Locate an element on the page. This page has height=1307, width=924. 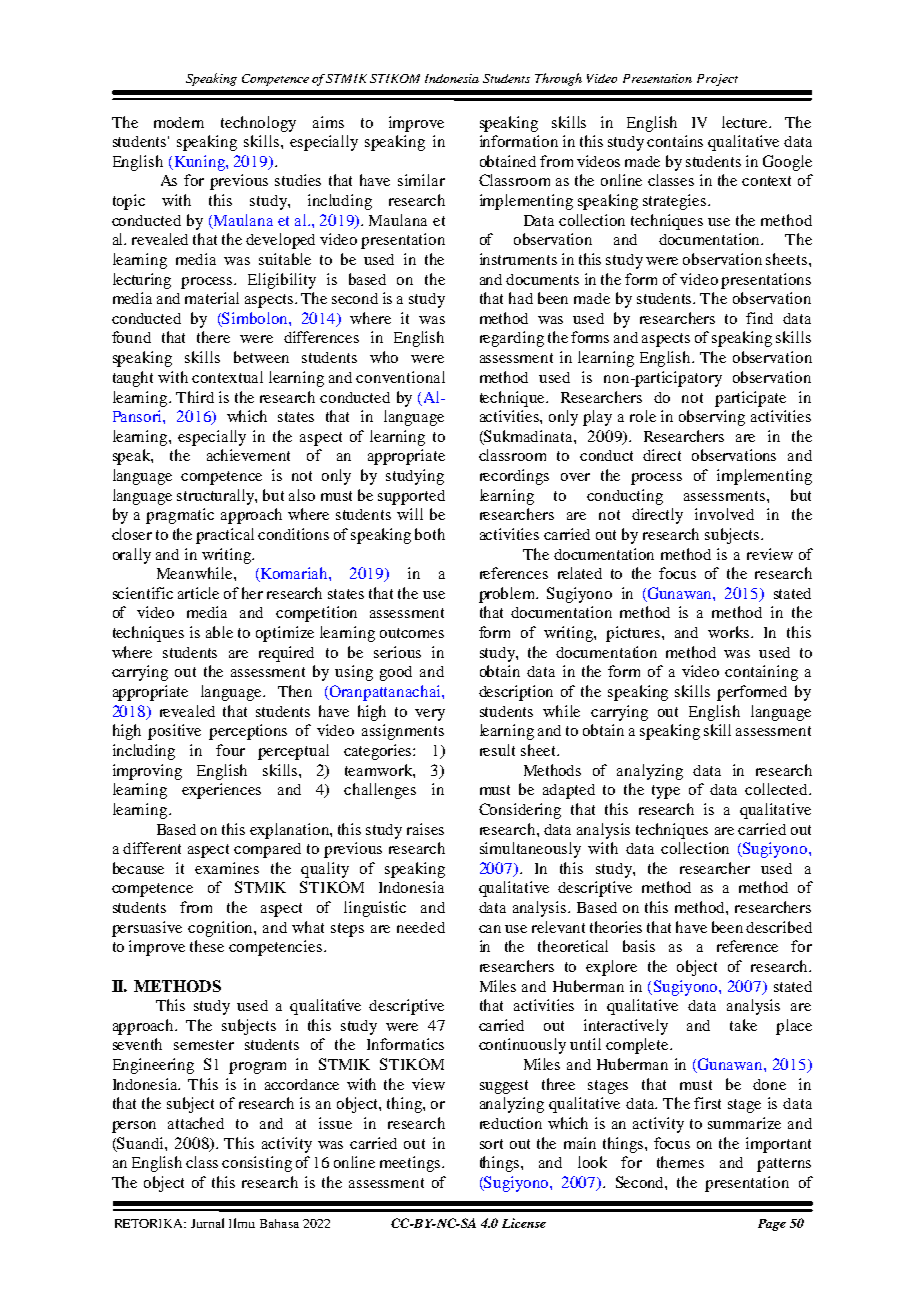
regarding is located at coordinates (512, 339).
